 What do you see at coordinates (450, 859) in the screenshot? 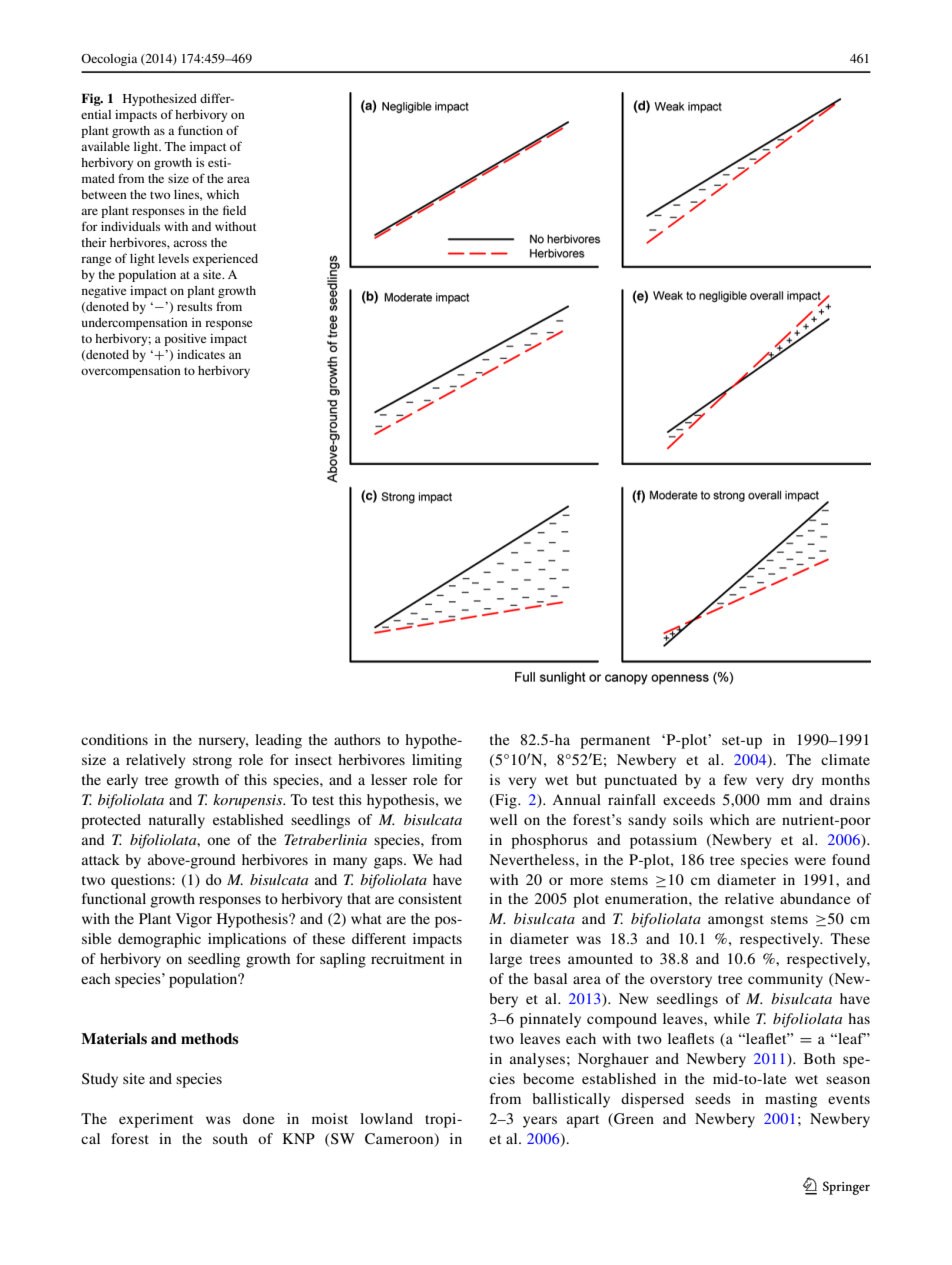
I see `had` at bounding box center [450, 859].
